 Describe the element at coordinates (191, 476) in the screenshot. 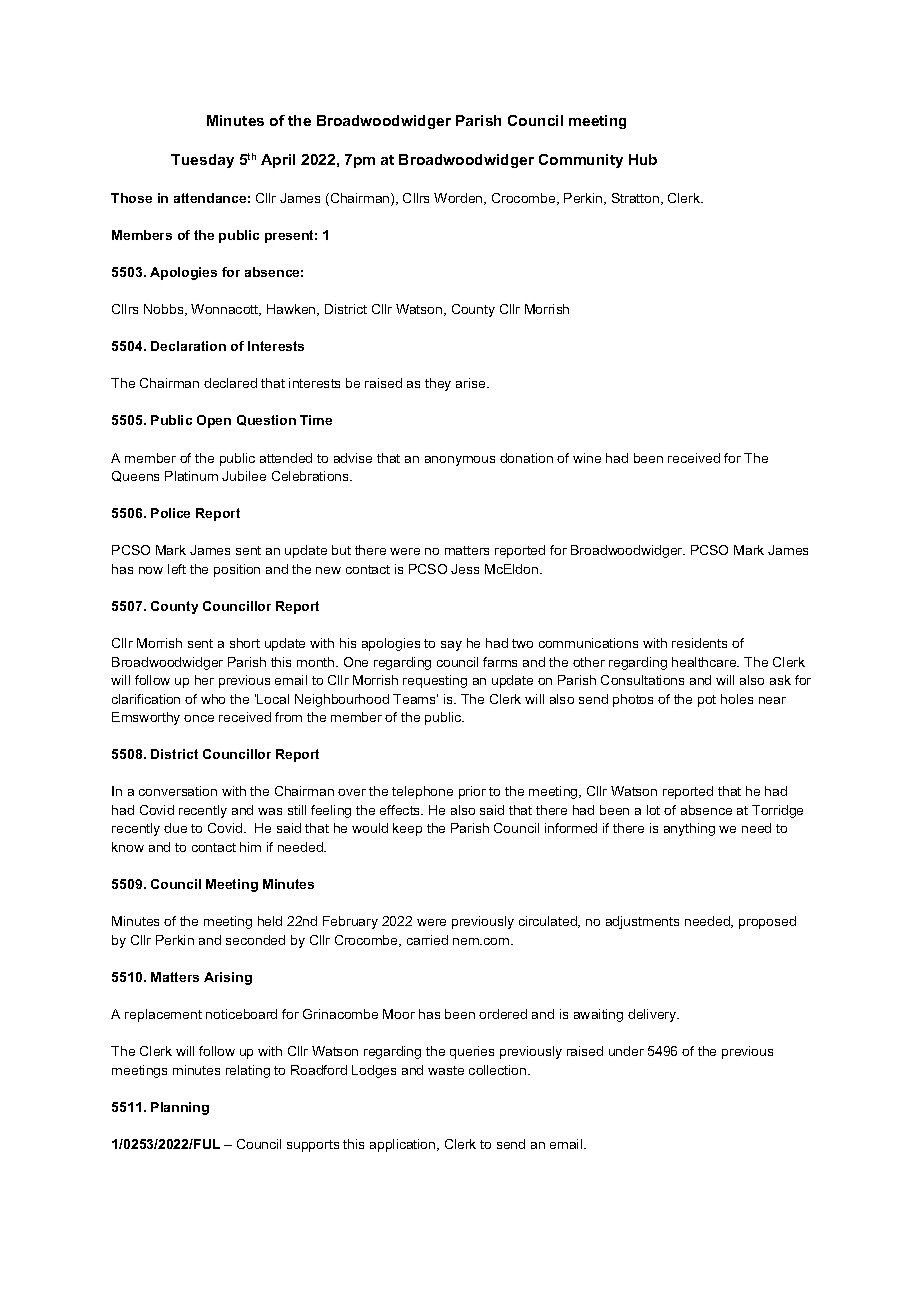

I see `Platinum` at that location.
